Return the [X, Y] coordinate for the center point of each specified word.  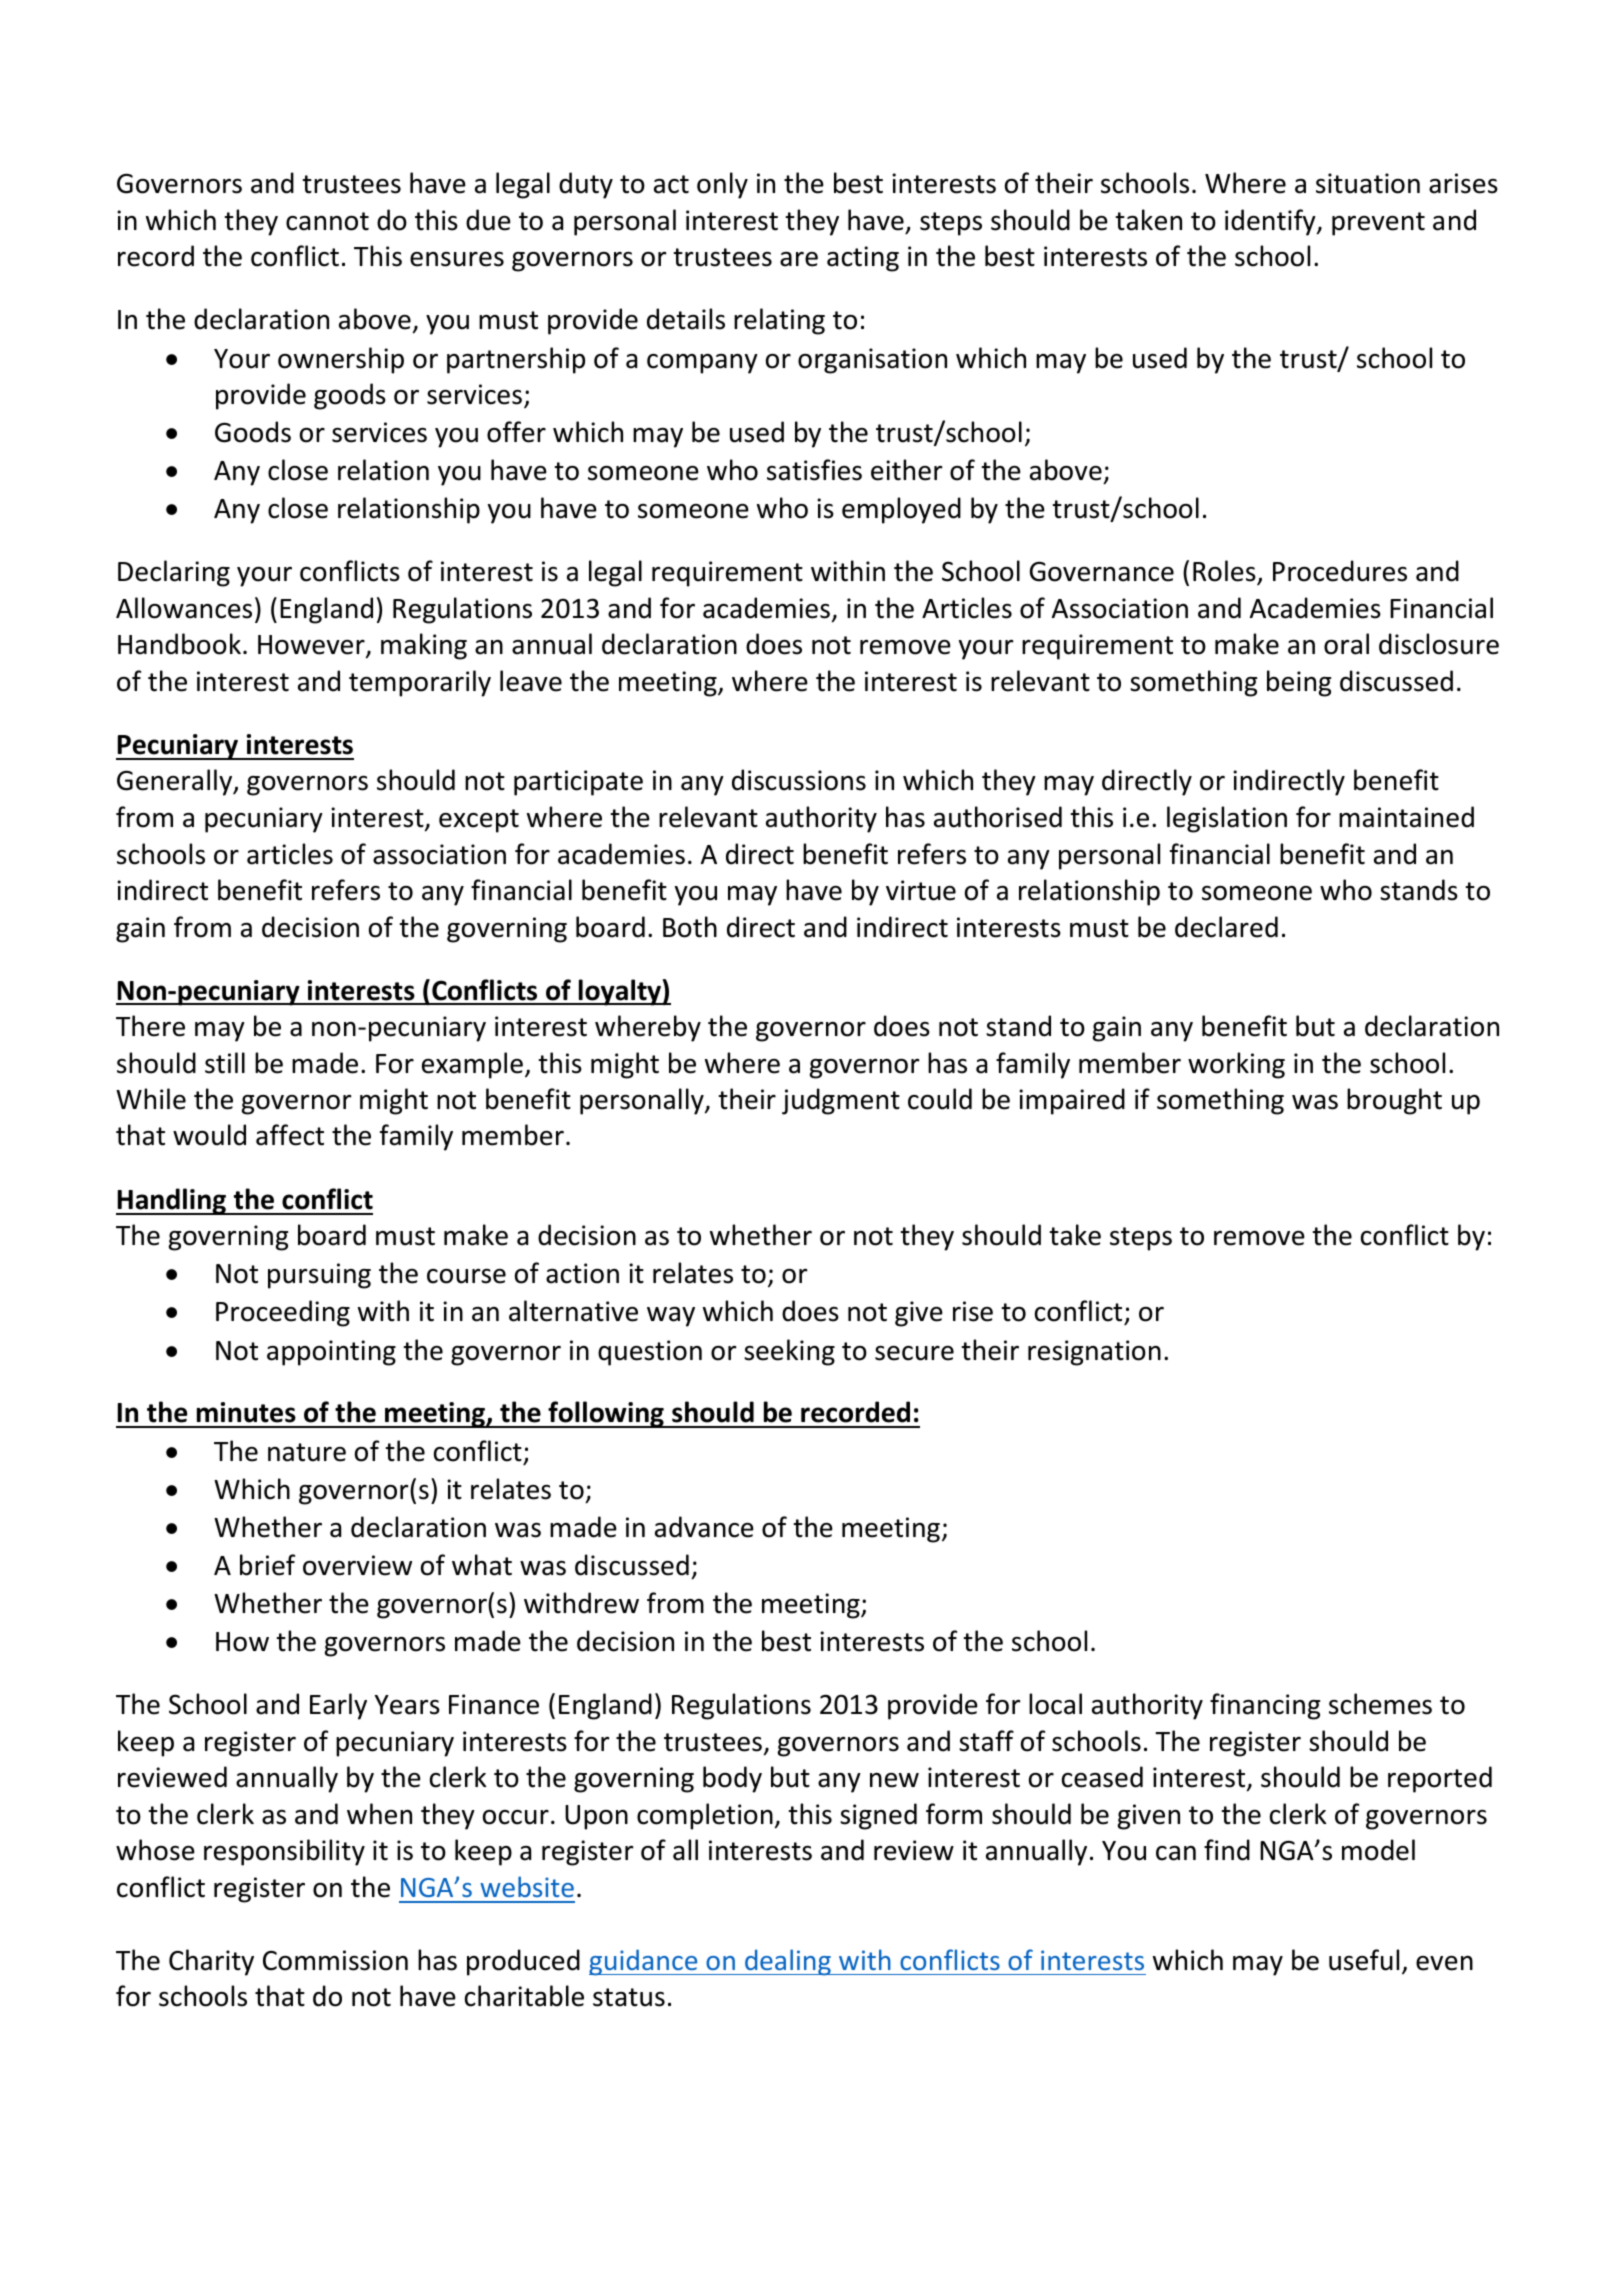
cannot [327, 221]
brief [267, 1565]
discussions [799, 780]
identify [1271, 222]
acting [863, 259]
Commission [335, 1960]
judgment [841, 1101]
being [1299, 683]
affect [290, 1135]
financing [1265, 1706]
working [1236, 1065]
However [312, 646]
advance [704, 1527]
